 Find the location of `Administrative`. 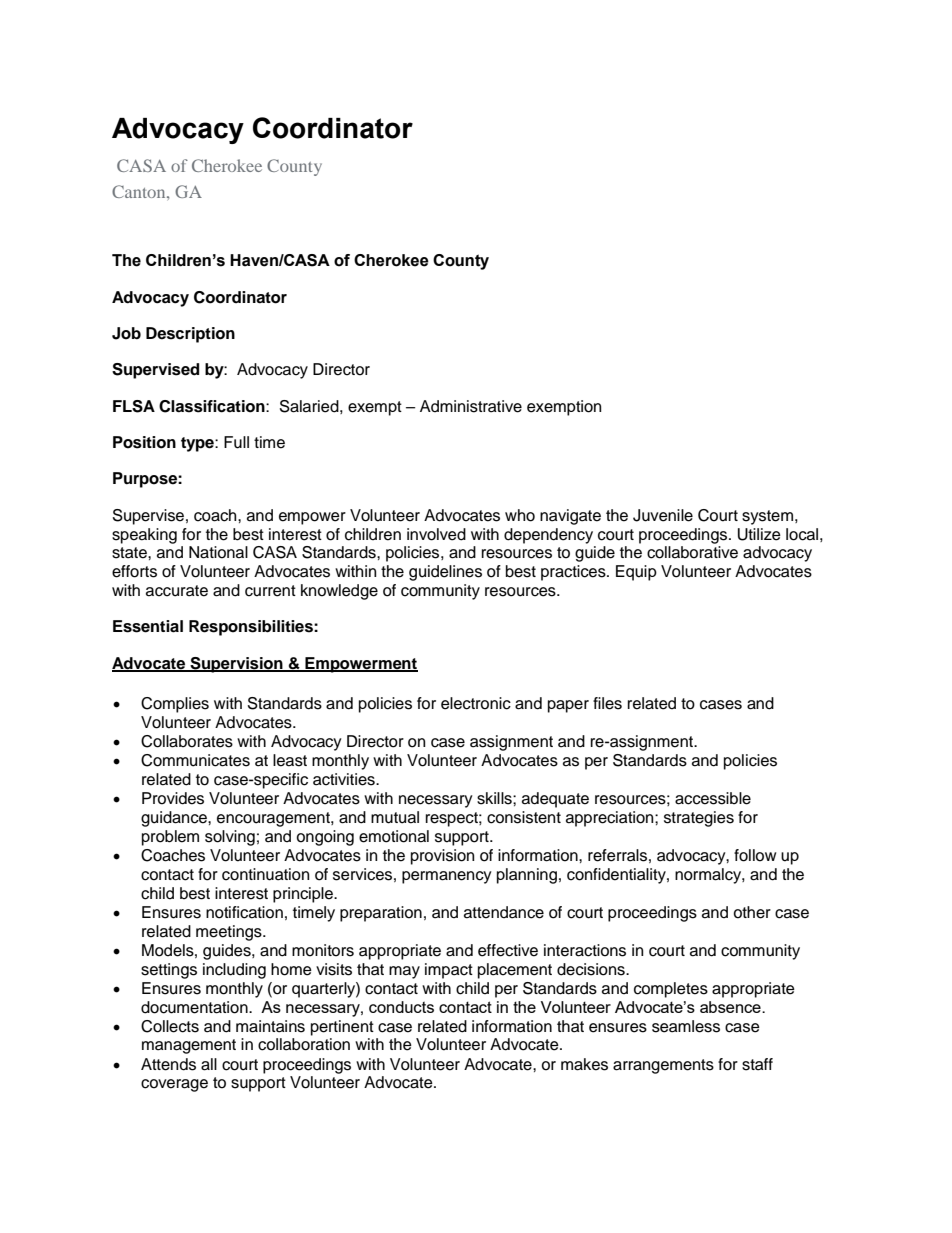

Administrative is located at coordinates (471, 406).
